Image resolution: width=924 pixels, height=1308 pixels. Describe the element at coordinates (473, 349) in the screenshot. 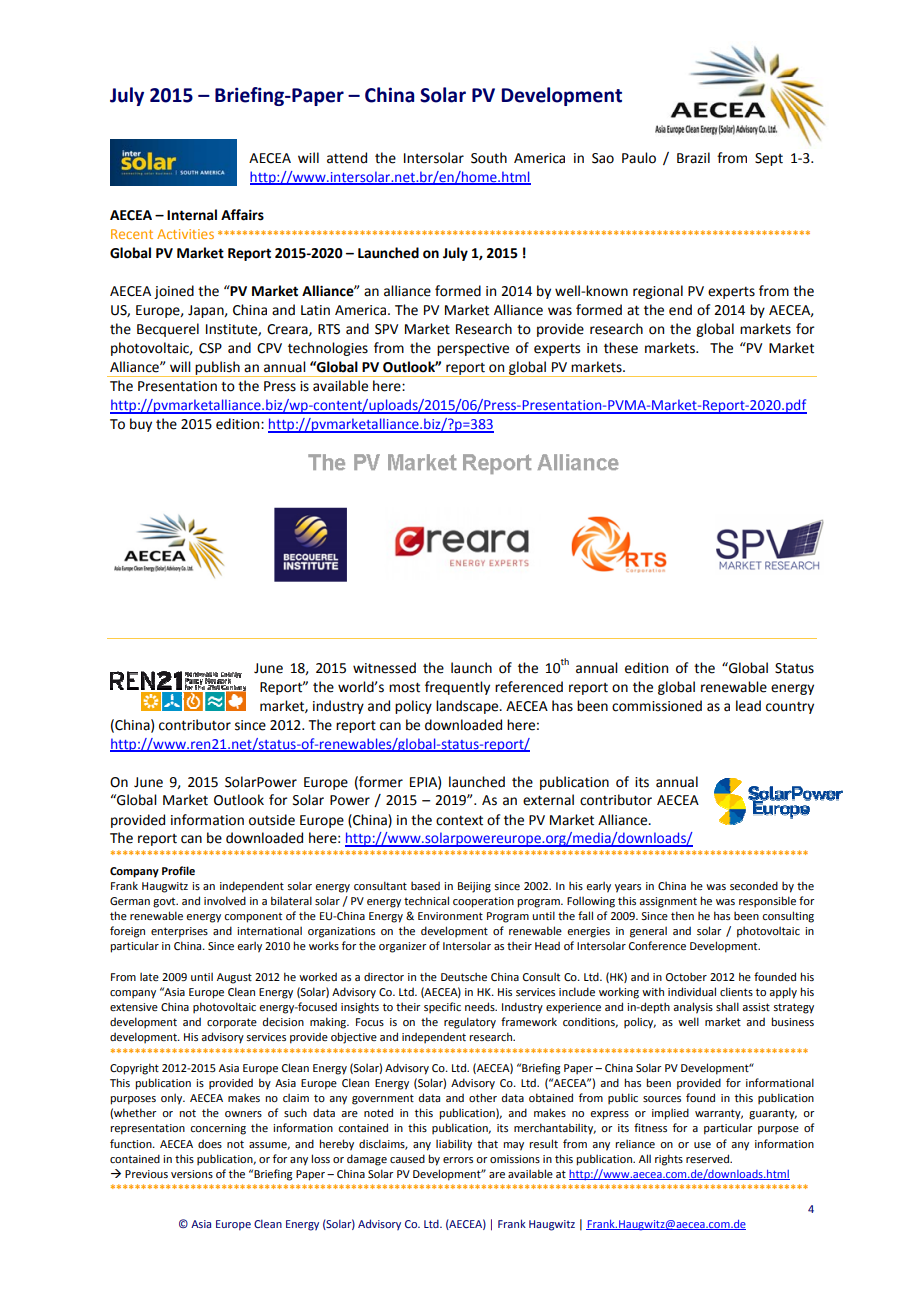

I see `perspective` at that location.
